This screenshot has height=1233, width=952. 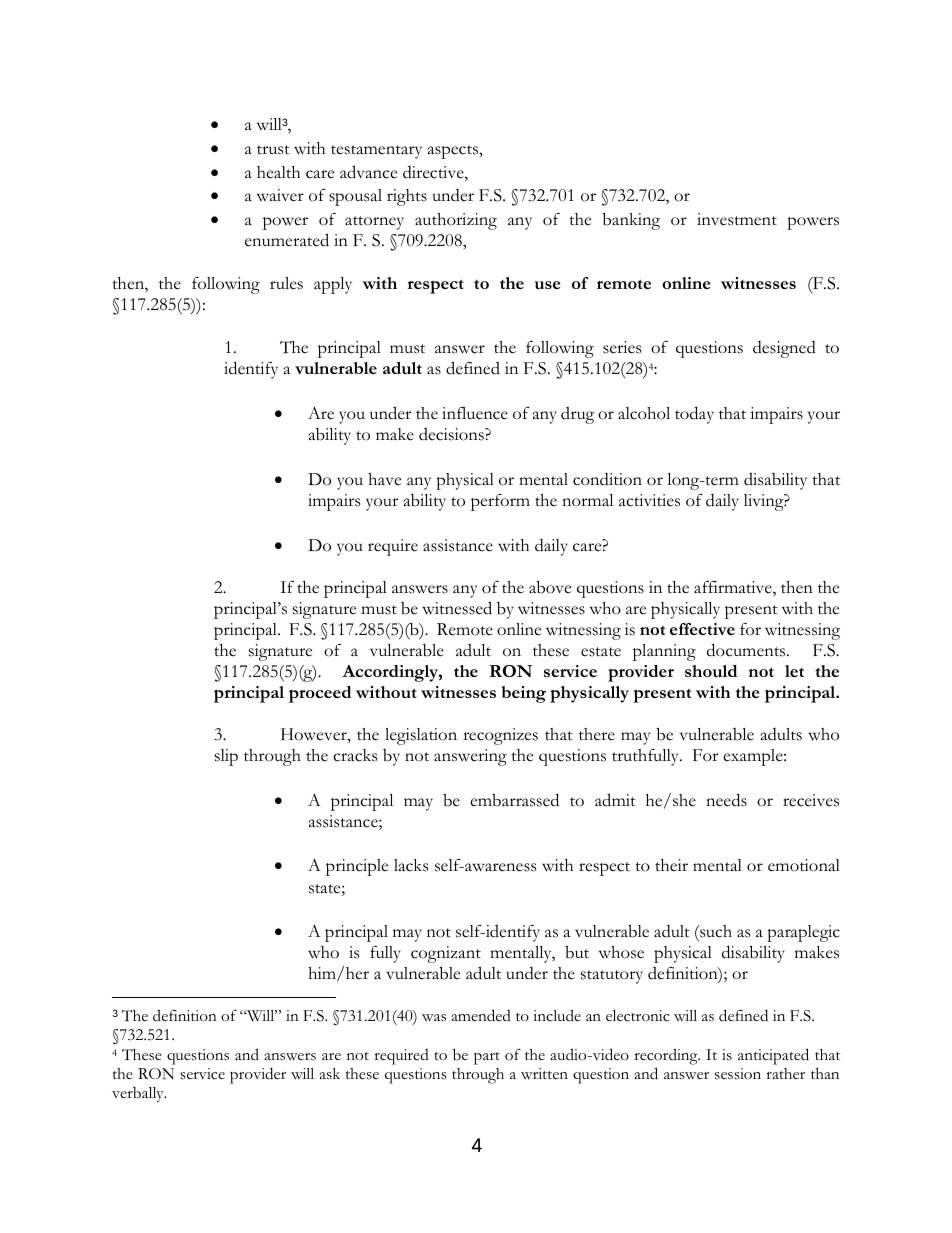 What do you see at coordinates (747, 650) in the screenshot?
I see `documents` at bounding box center [747, 650].
